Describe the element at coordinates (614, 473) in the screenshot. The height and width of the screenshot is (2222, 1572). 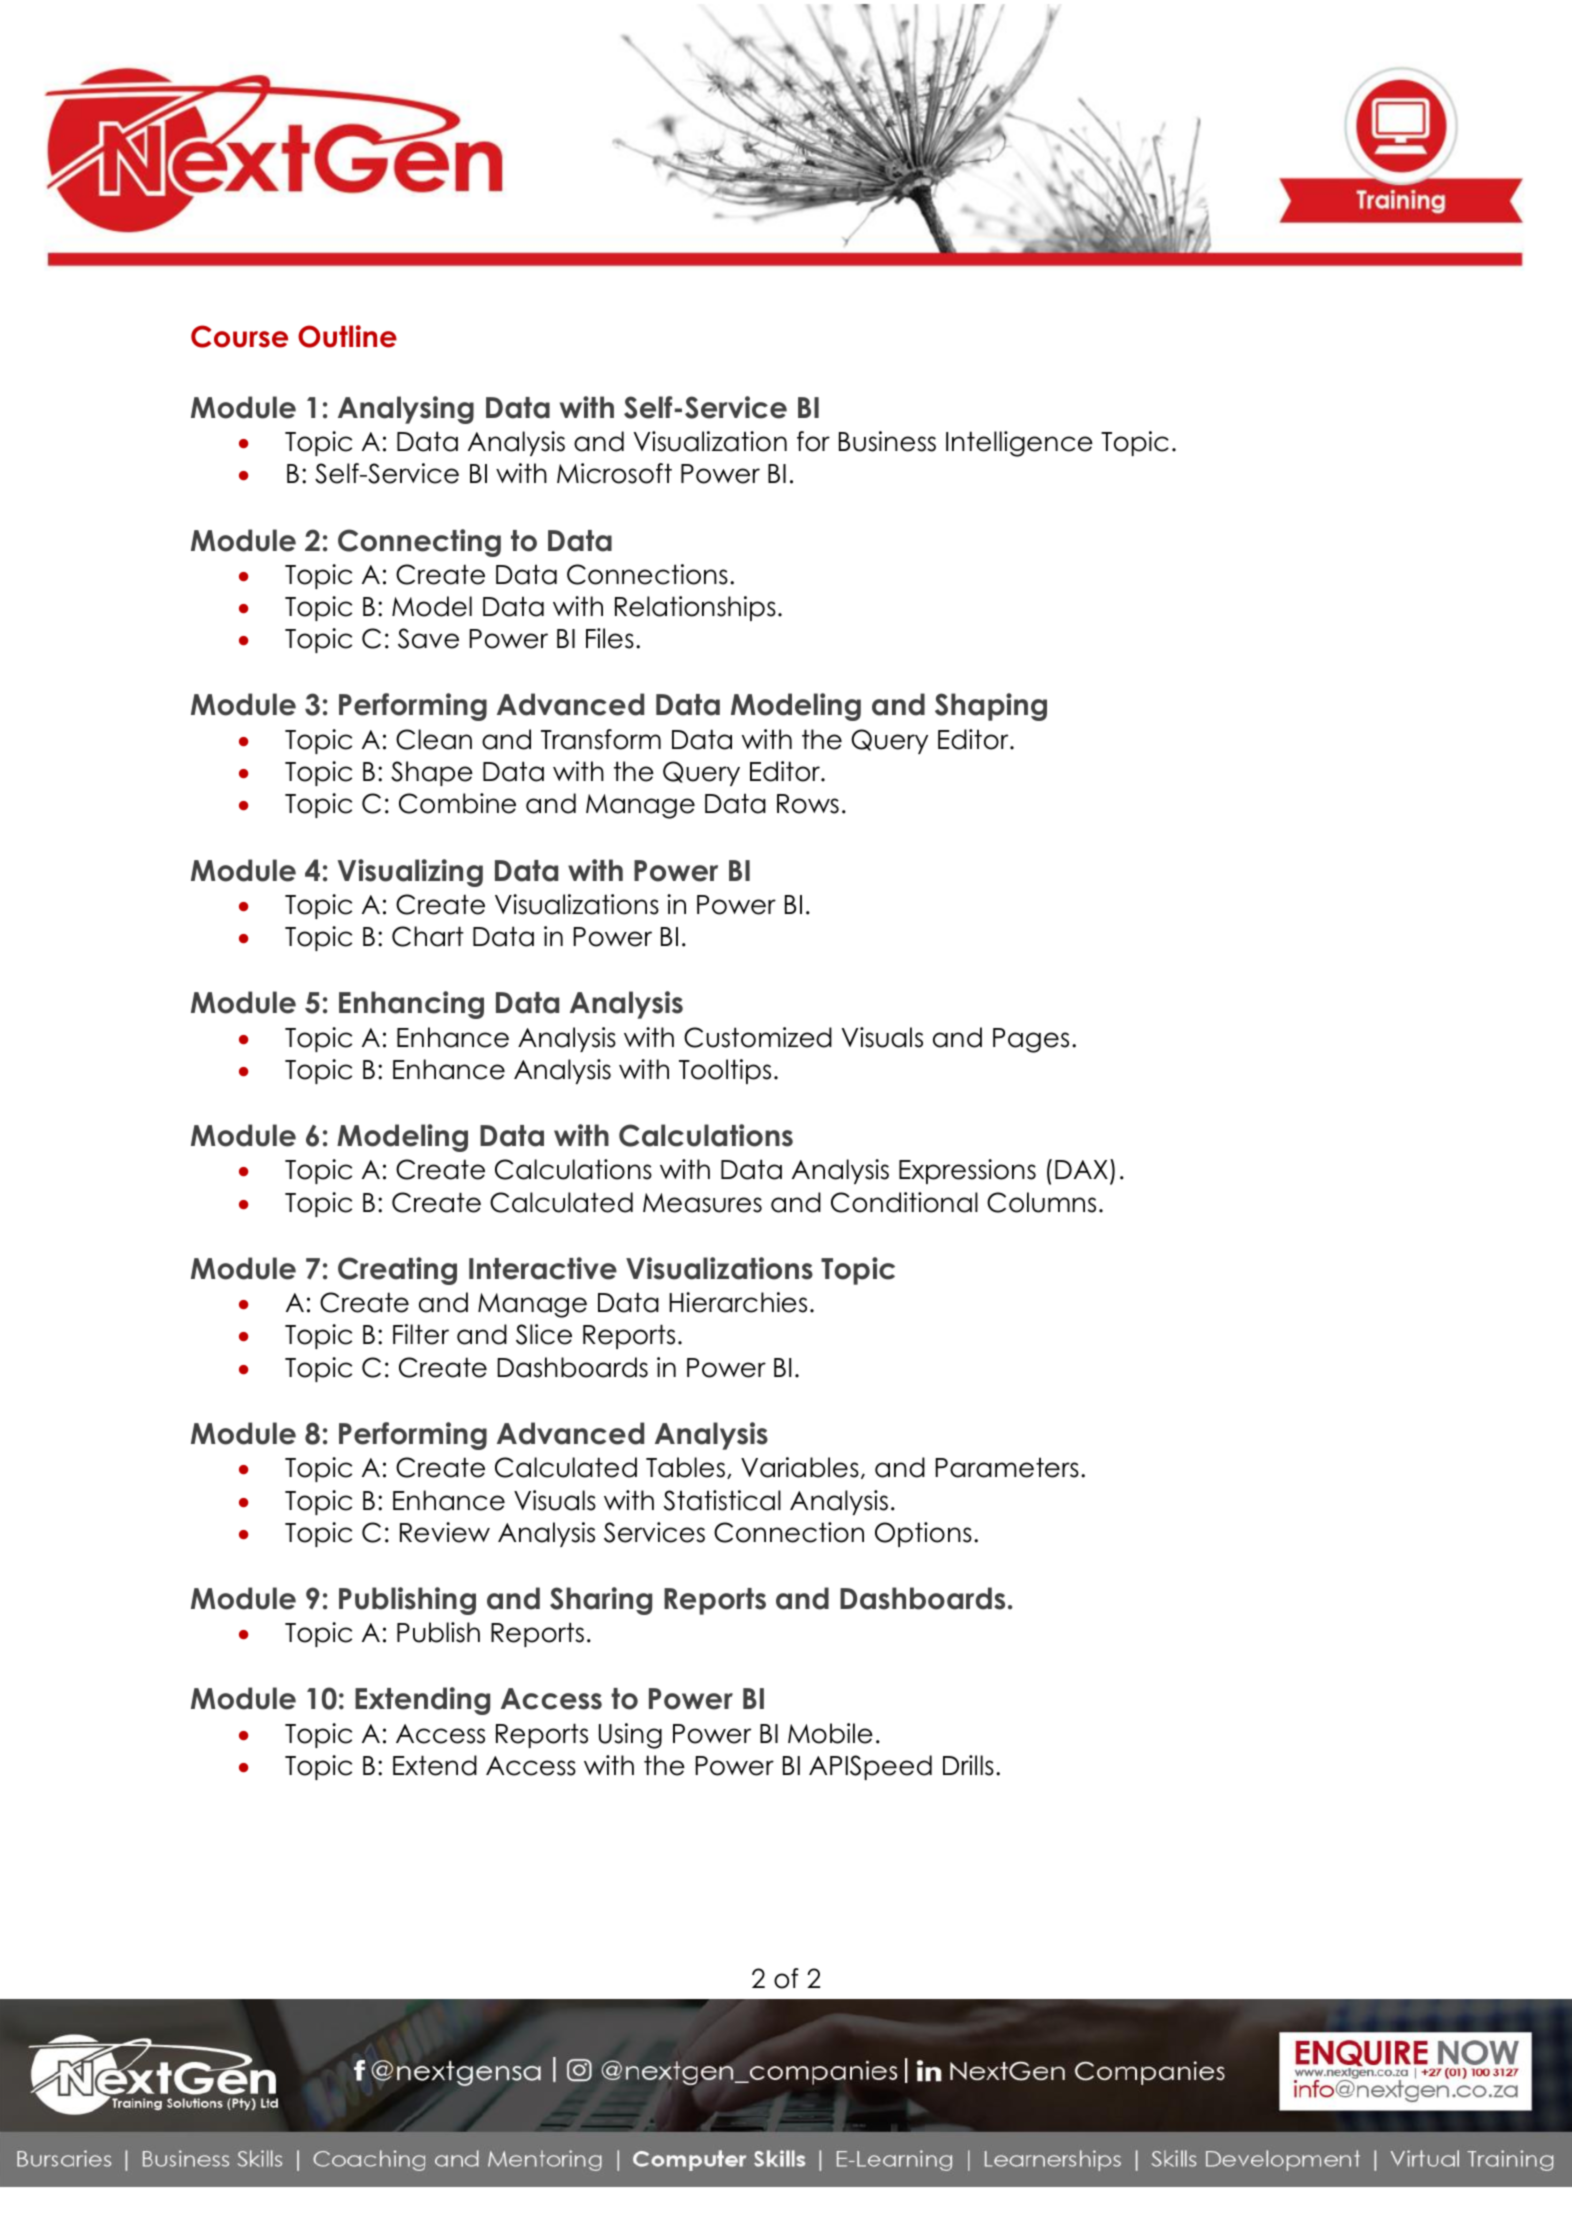
I see `Microsoft` at that location.
